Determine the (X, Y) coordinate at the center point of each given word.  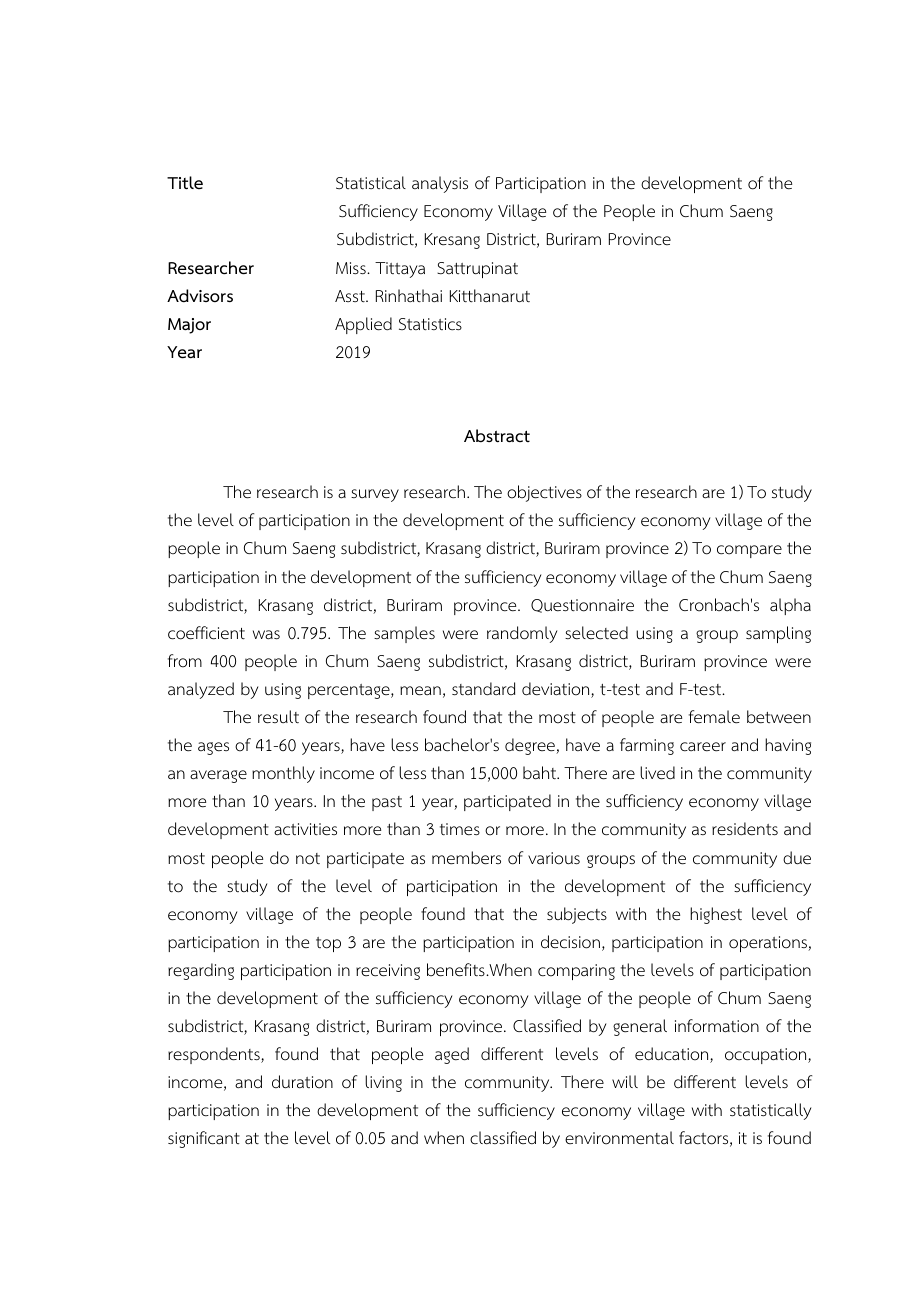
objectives (544, 493)
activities (305, 829)
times (460, 829)
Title (185, 182)
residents (745, 829)
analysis (440, 184)
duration (302, 1082)
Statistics (430, 324)
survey (375, 495)
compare (749, 551)
